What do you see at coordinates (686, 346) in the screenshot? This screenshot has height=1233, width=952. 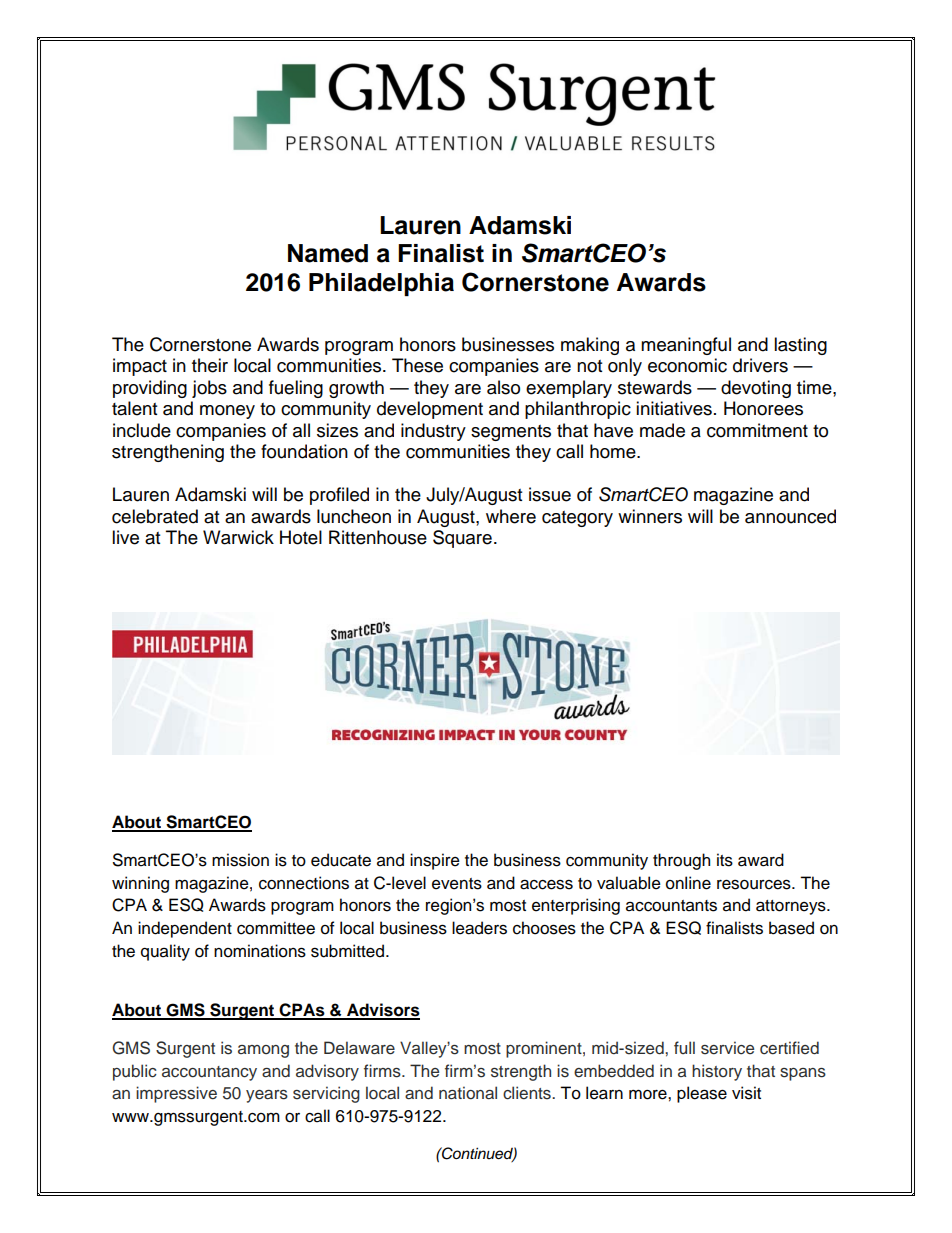 I see `meaningful` at bounding box center [686, 346].
